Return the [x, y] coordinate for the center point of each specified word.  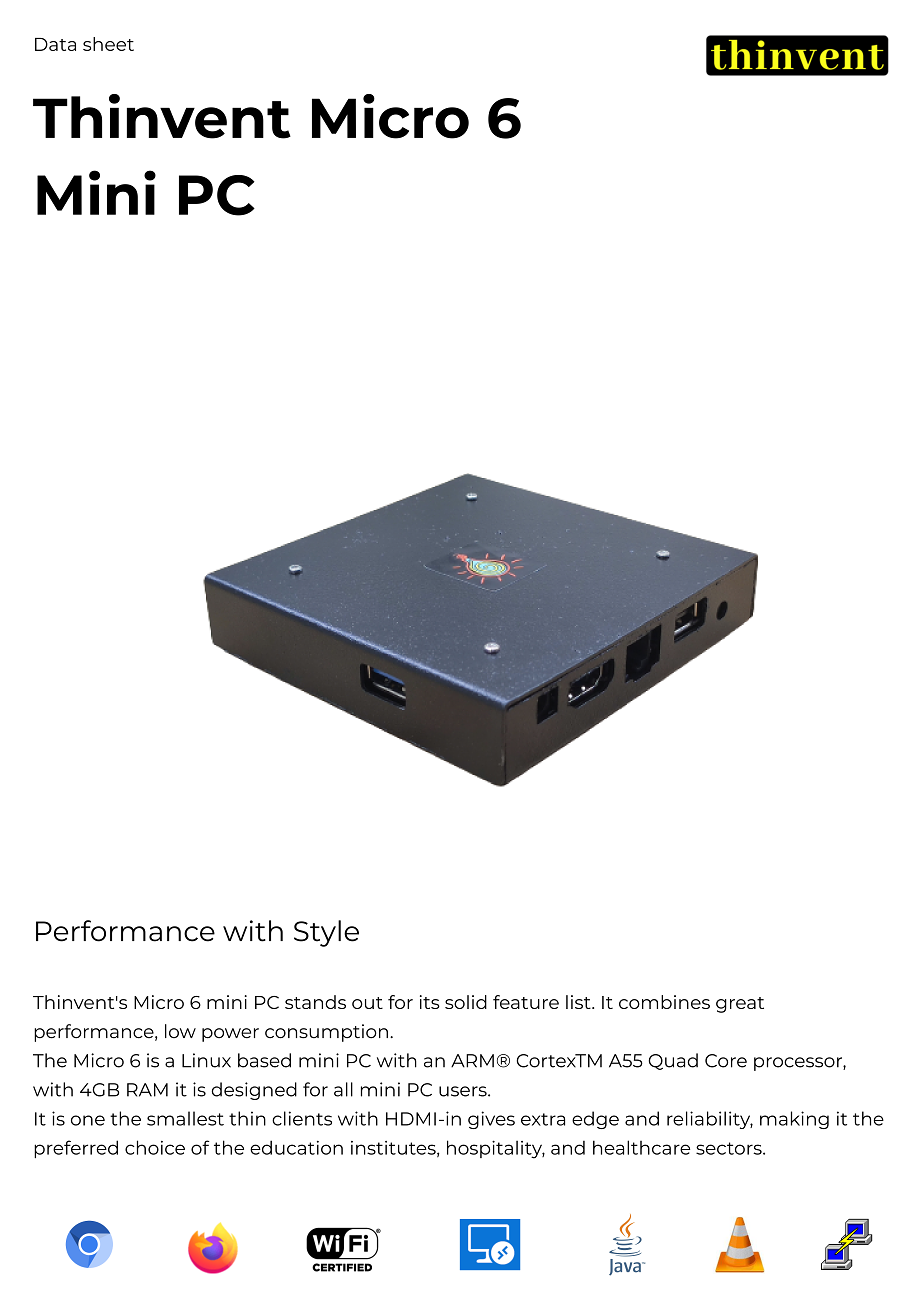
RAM [147, 1090]
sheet [108, 44]
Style [326, 933]
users [464, 1091]
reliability [710, 1120]
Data [55, 44]
